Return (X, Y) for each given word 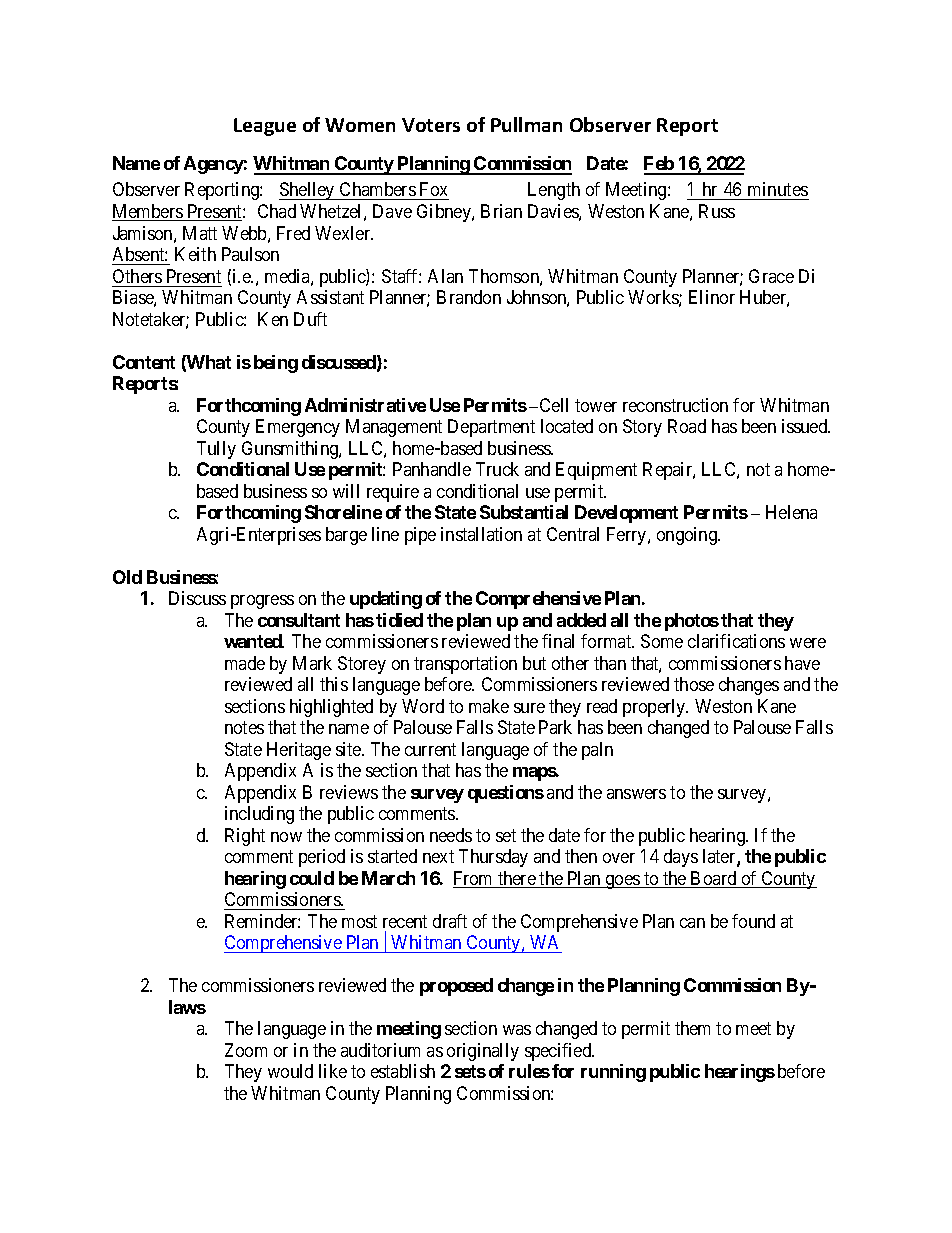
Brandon (469, 297)
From (474, 879)
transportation (465, 665)
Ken (273, 319)
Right (245, 837)
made (245, 663)
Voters (431, 125)
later (720, 857)
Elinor (712, 297)
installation (481, 534)
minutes (778, 189)
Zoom (246, 1050)
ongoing (688, 536)
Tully (216, 450)
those (694, 684)
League (265, 127)
